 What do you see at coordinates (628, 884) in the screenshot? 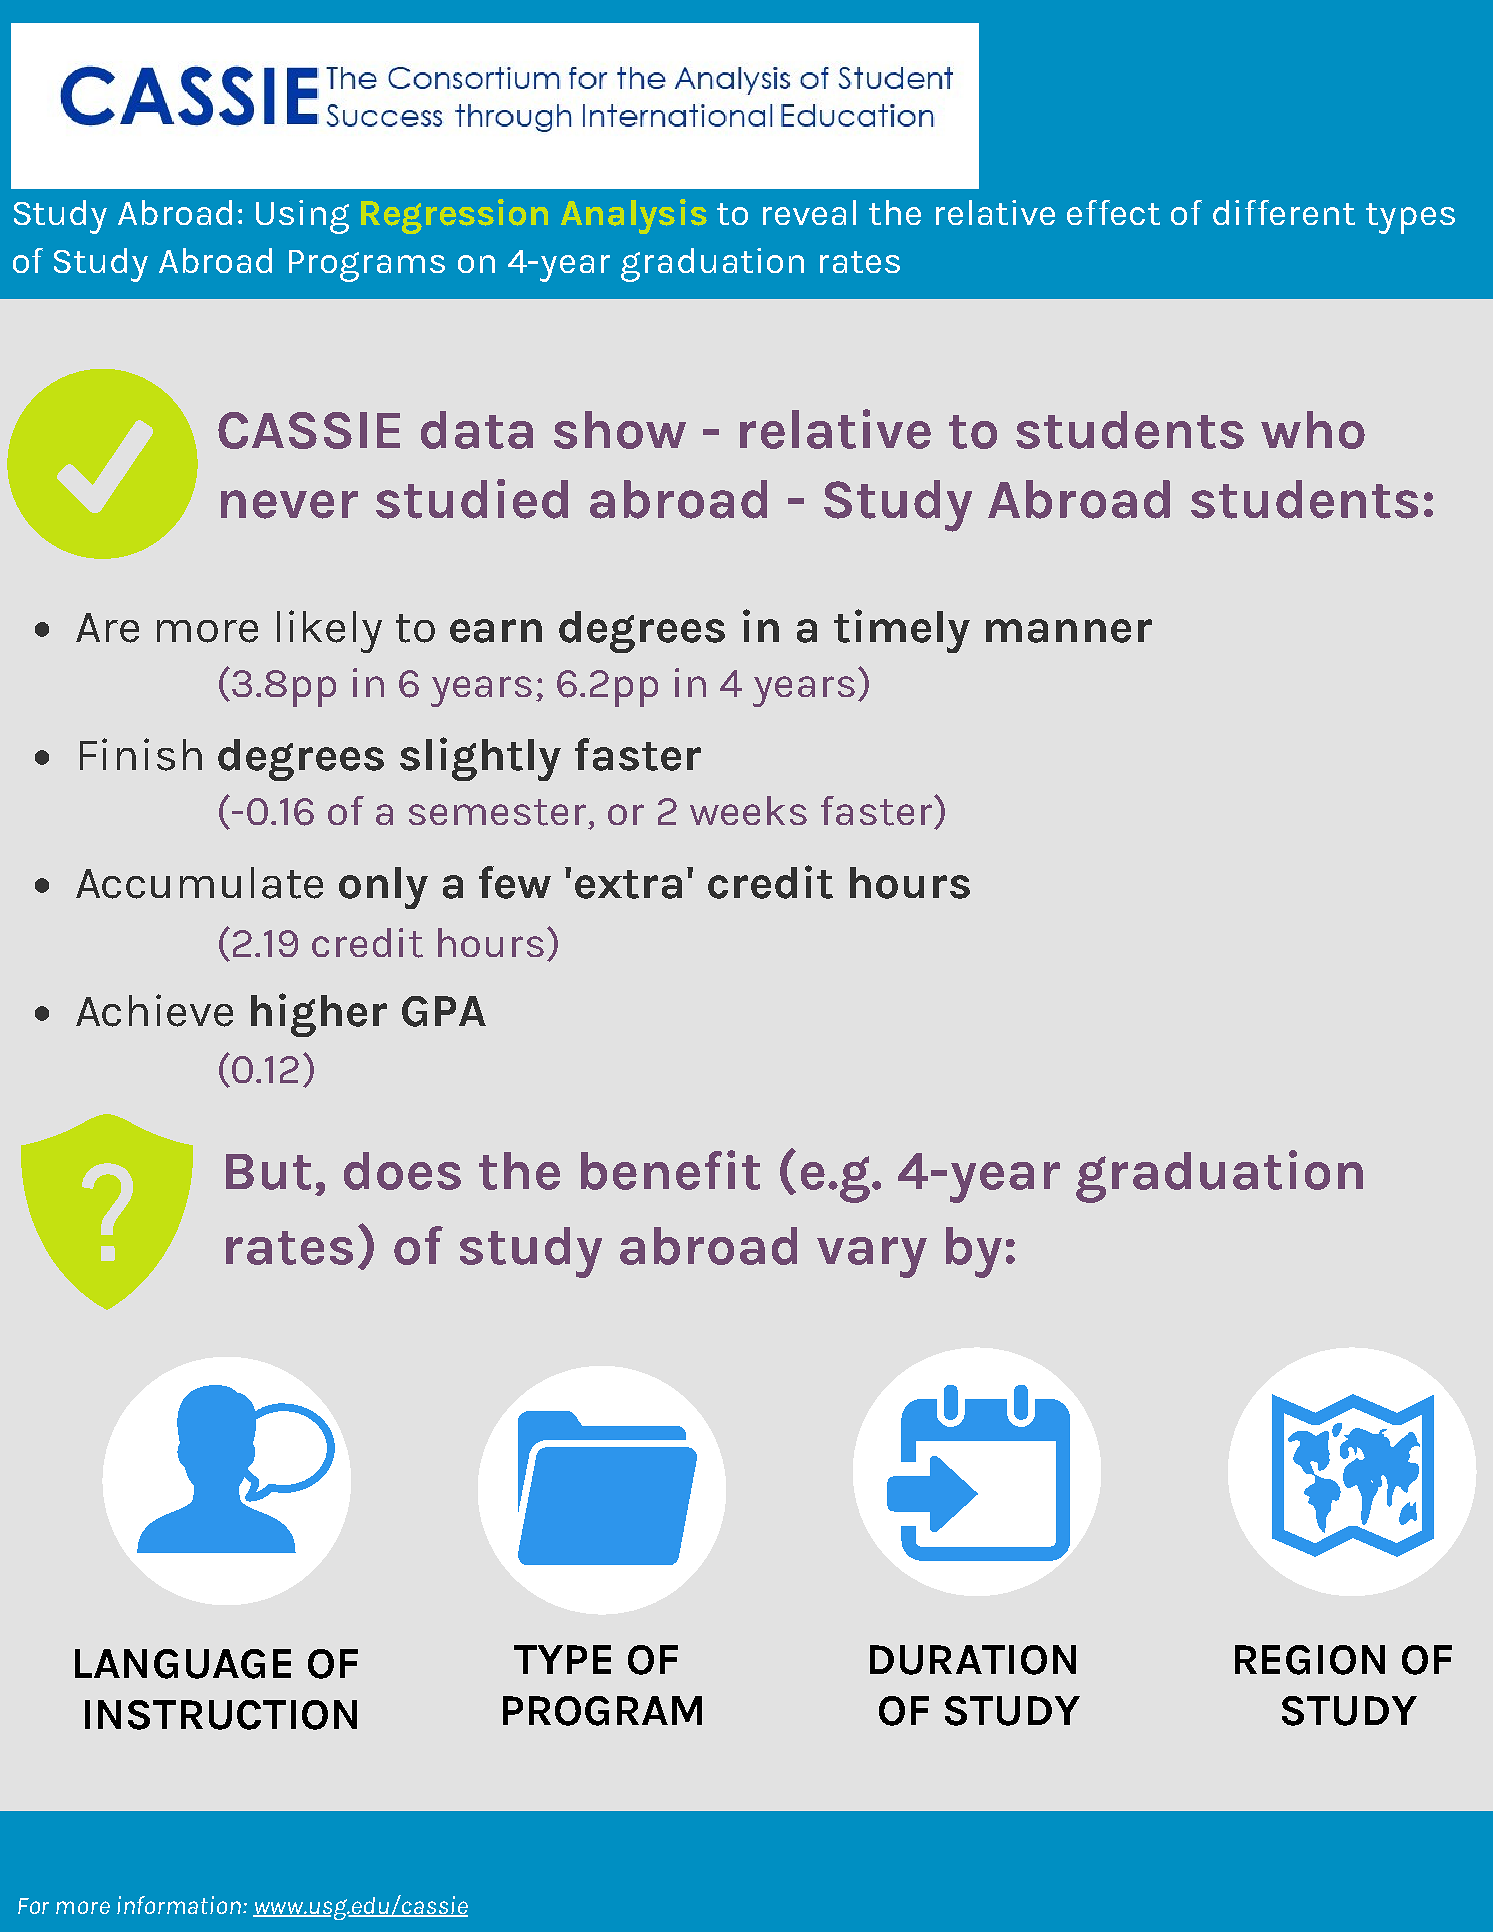
I see `extra` at bounding box center [628, 884].
